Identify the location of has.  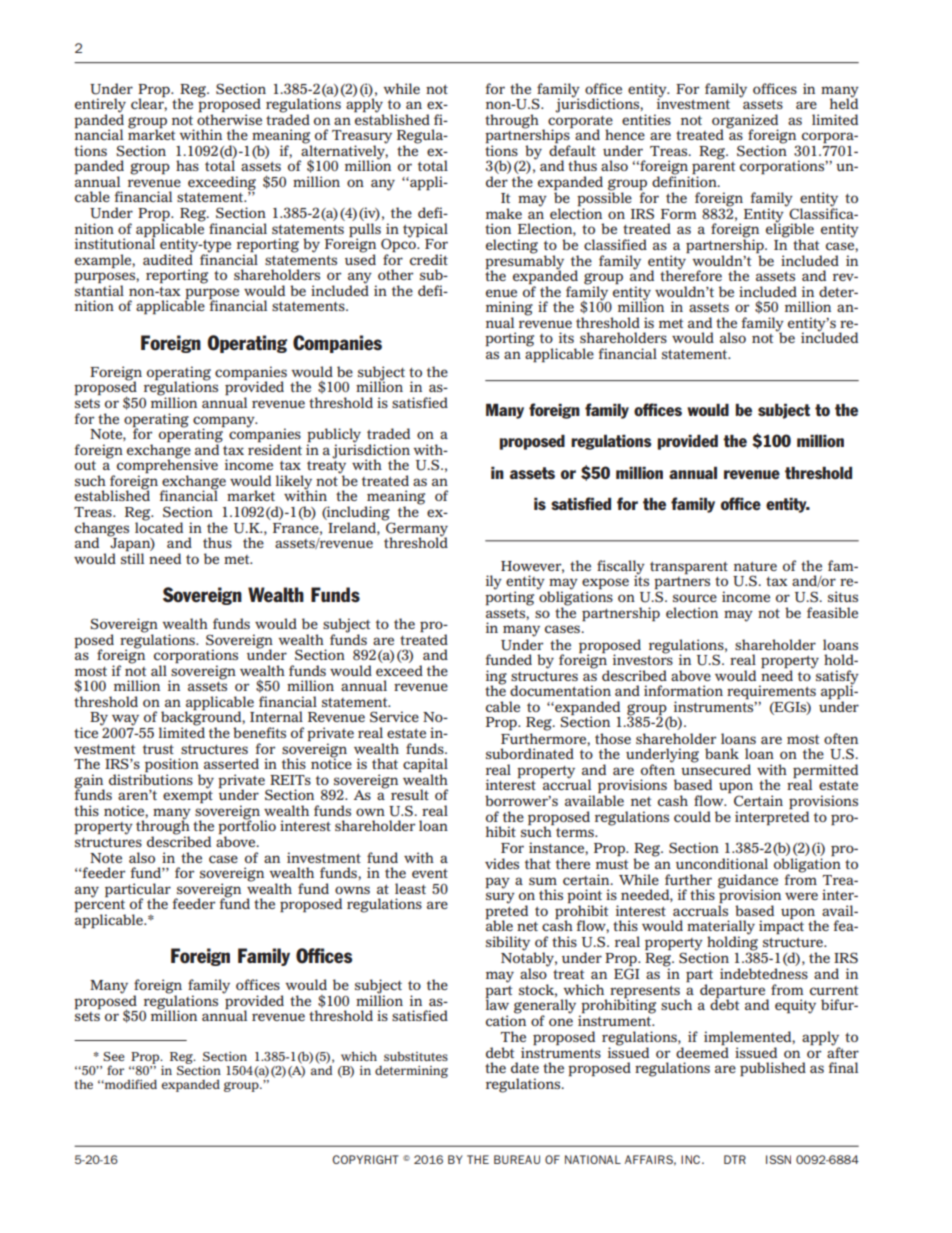
(187, 165).
